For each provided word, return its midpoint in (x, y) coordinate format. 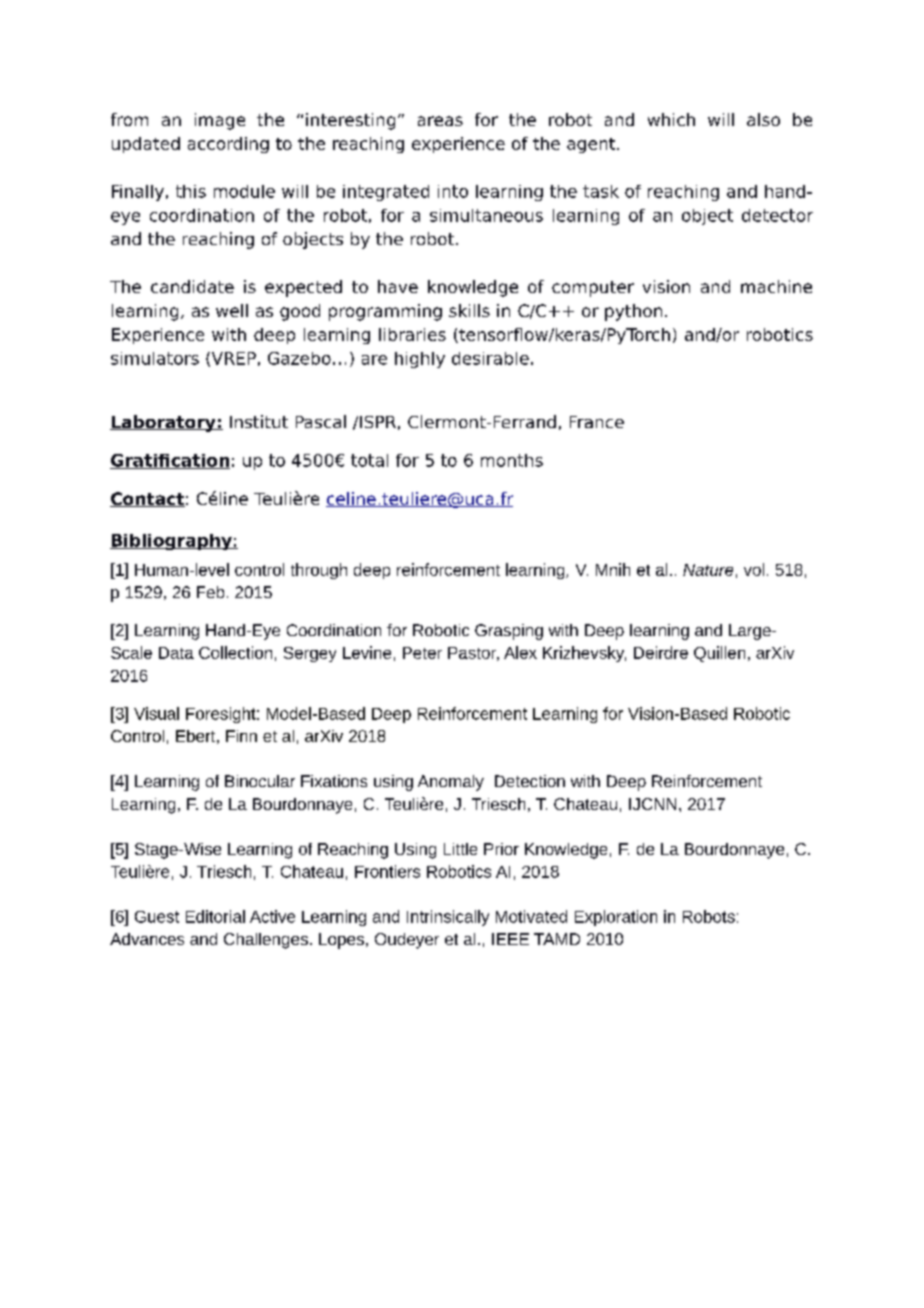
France (597, 422)
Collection (235, 652)
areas (440, 121)
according (228, 145)
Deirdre (661, 652)
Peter (422, 653)
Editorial (215, 916)
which (671, 119)
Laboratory (164, 423)
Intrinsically (448, 918)
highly (420, 360)
